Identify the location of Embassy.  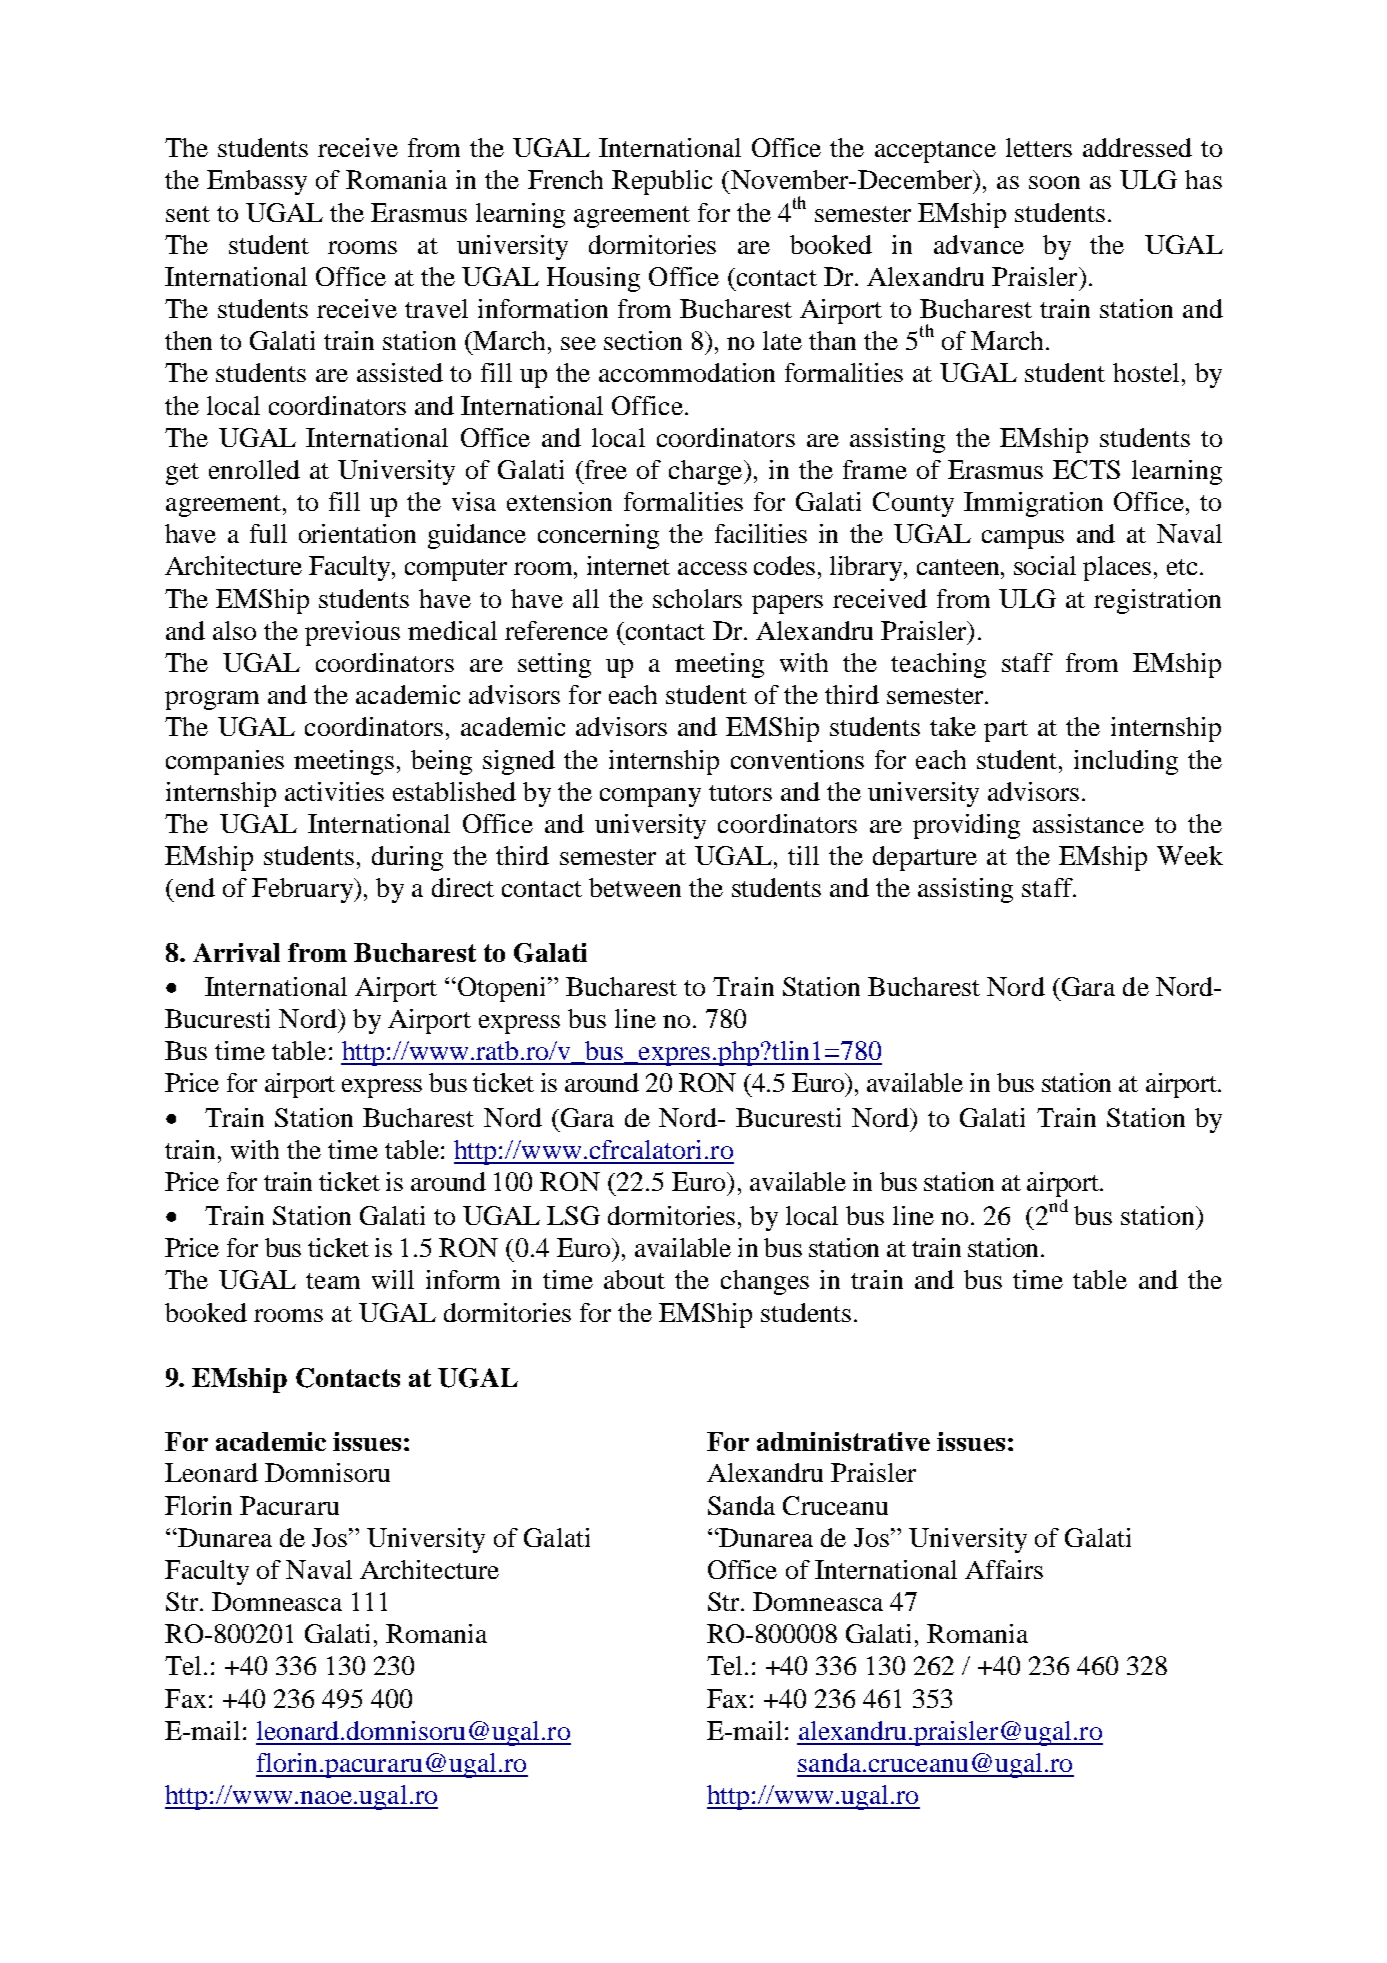
(257, 182).
